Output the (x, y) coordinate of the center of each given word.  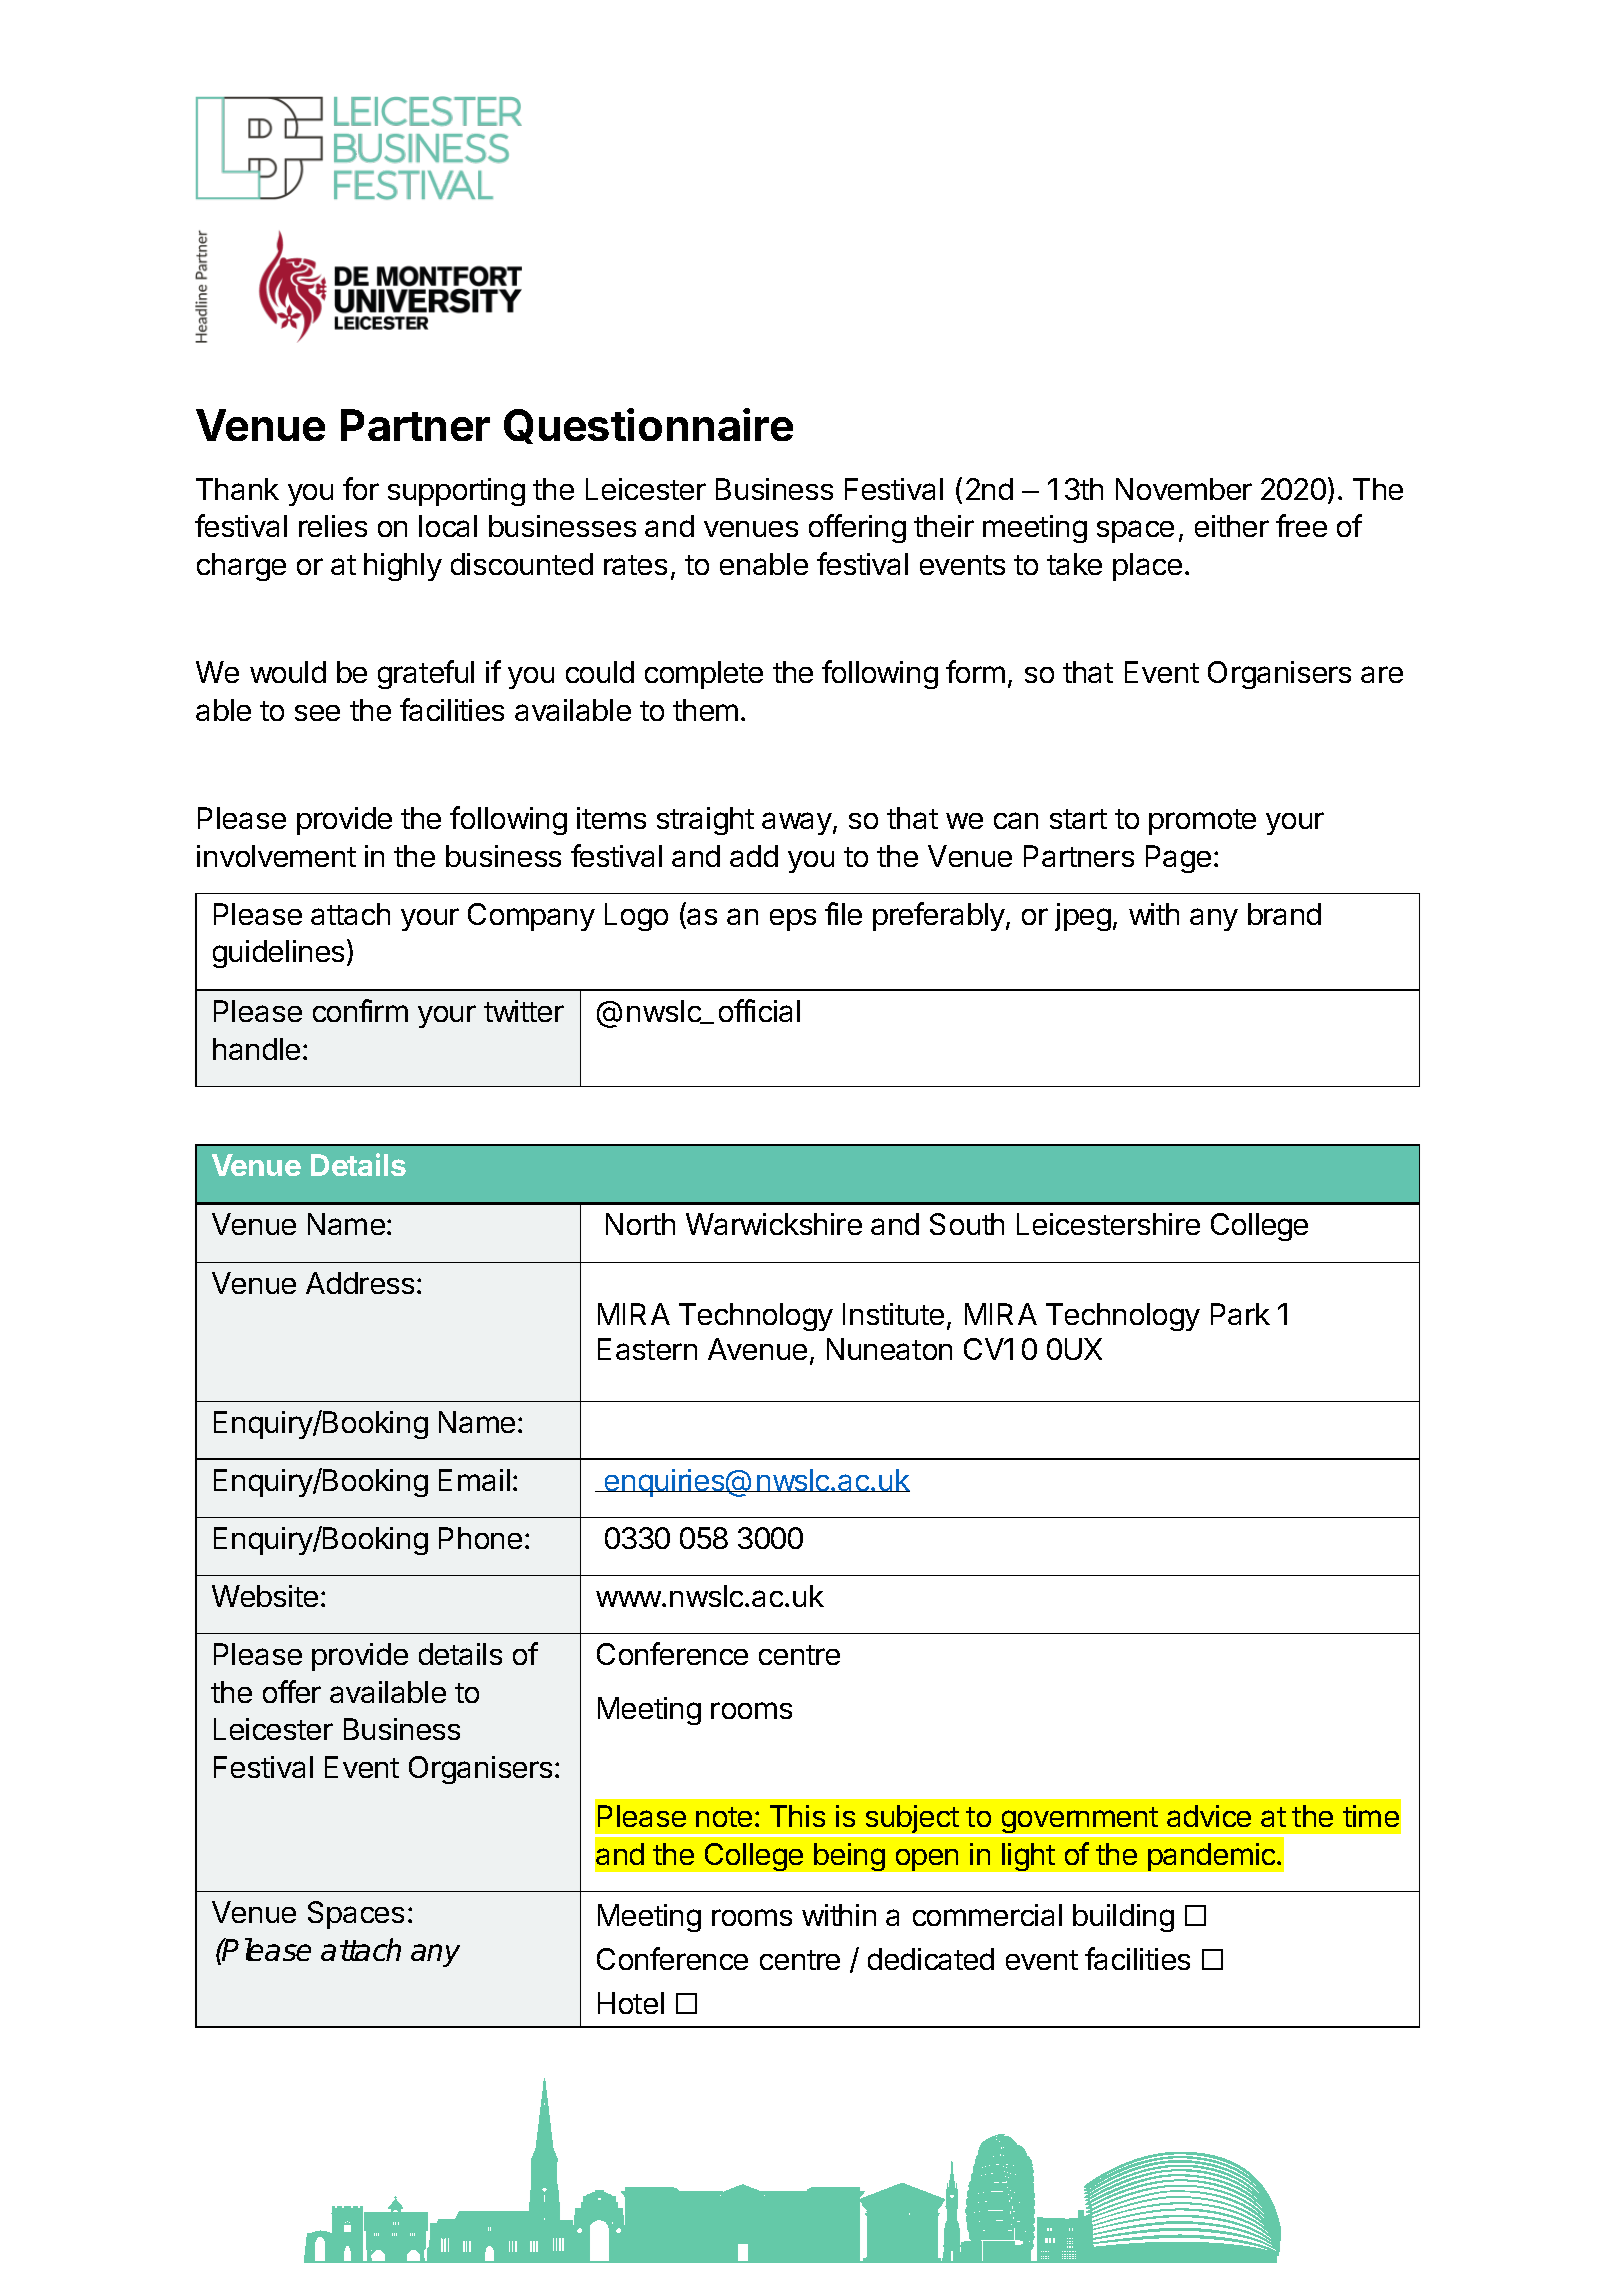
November (1184, 489)
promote (1202, 822)
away (798, 823)
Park (1240, 1314)
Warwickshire (774, 1224)
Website (265, 1596)
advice (1209, 1816)
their (944, 526)
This (797, 1816)
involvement (276, 856)
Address (360, 1283)
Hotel (631, 2003)
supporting (456, 492)
